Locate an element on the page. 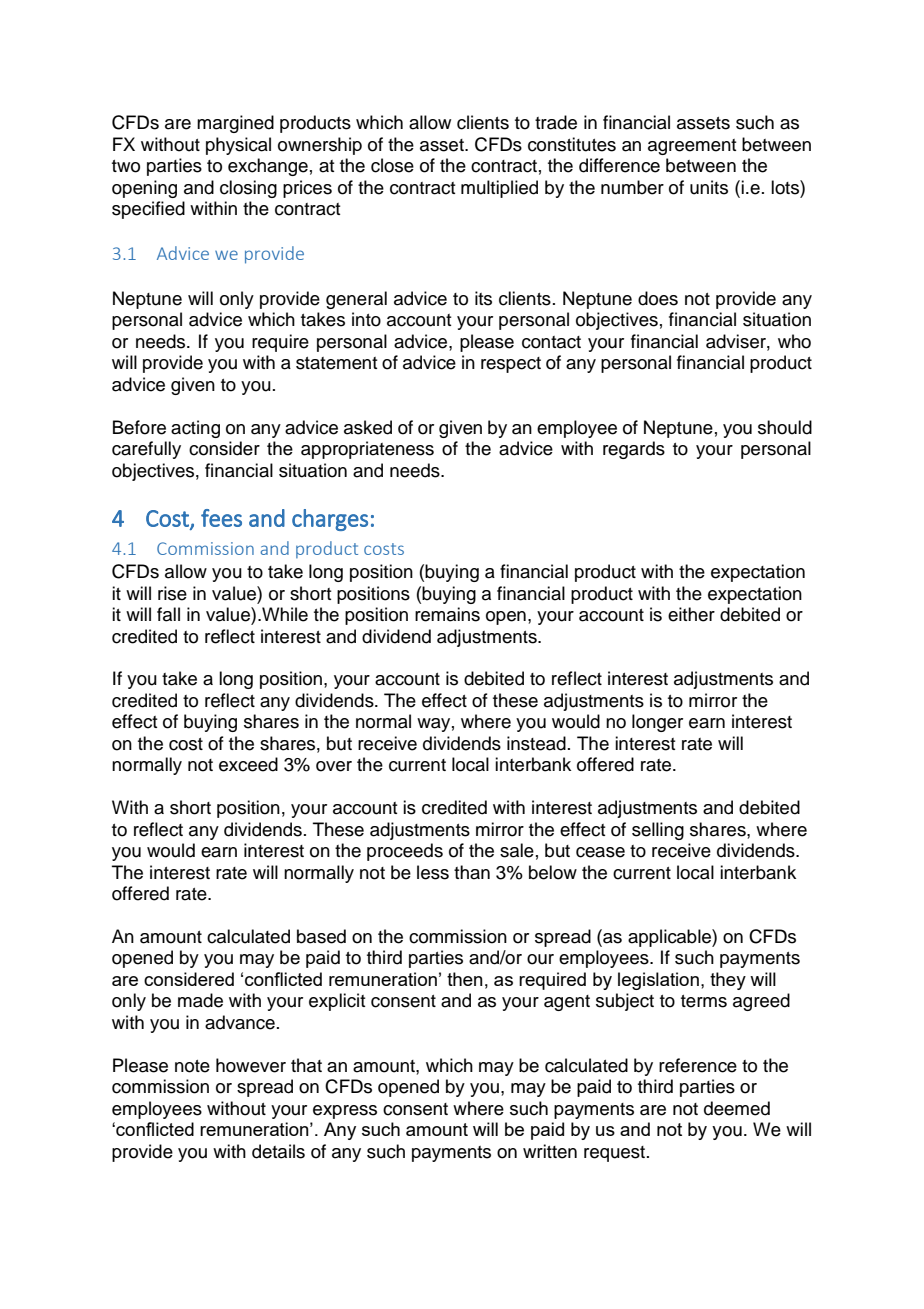 This page has height=1309, width=924. agreement is located at coordinates (692, 147).
